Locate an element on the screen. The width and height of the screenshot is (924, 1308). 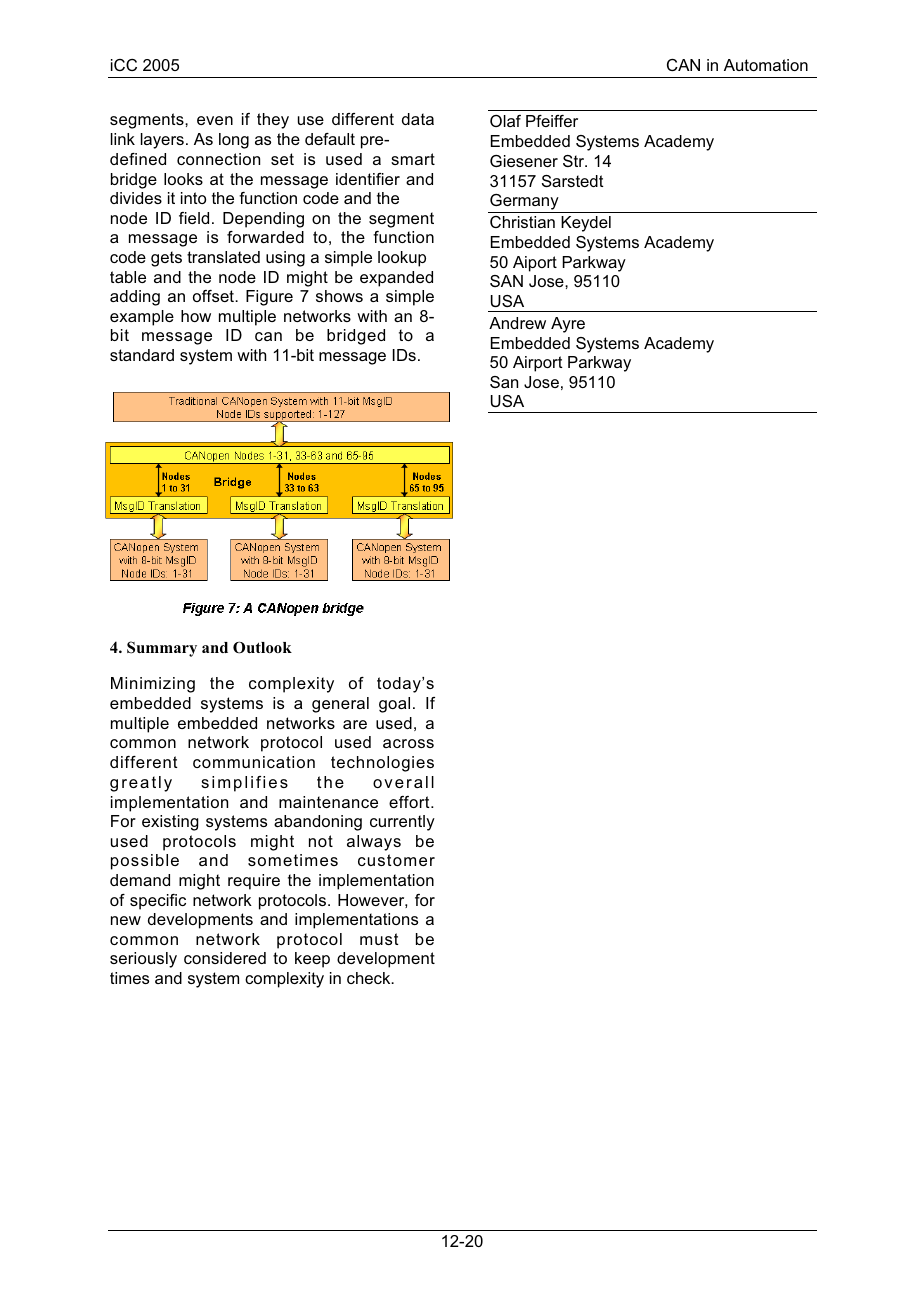
customer is located at coordinates (396, 860).
